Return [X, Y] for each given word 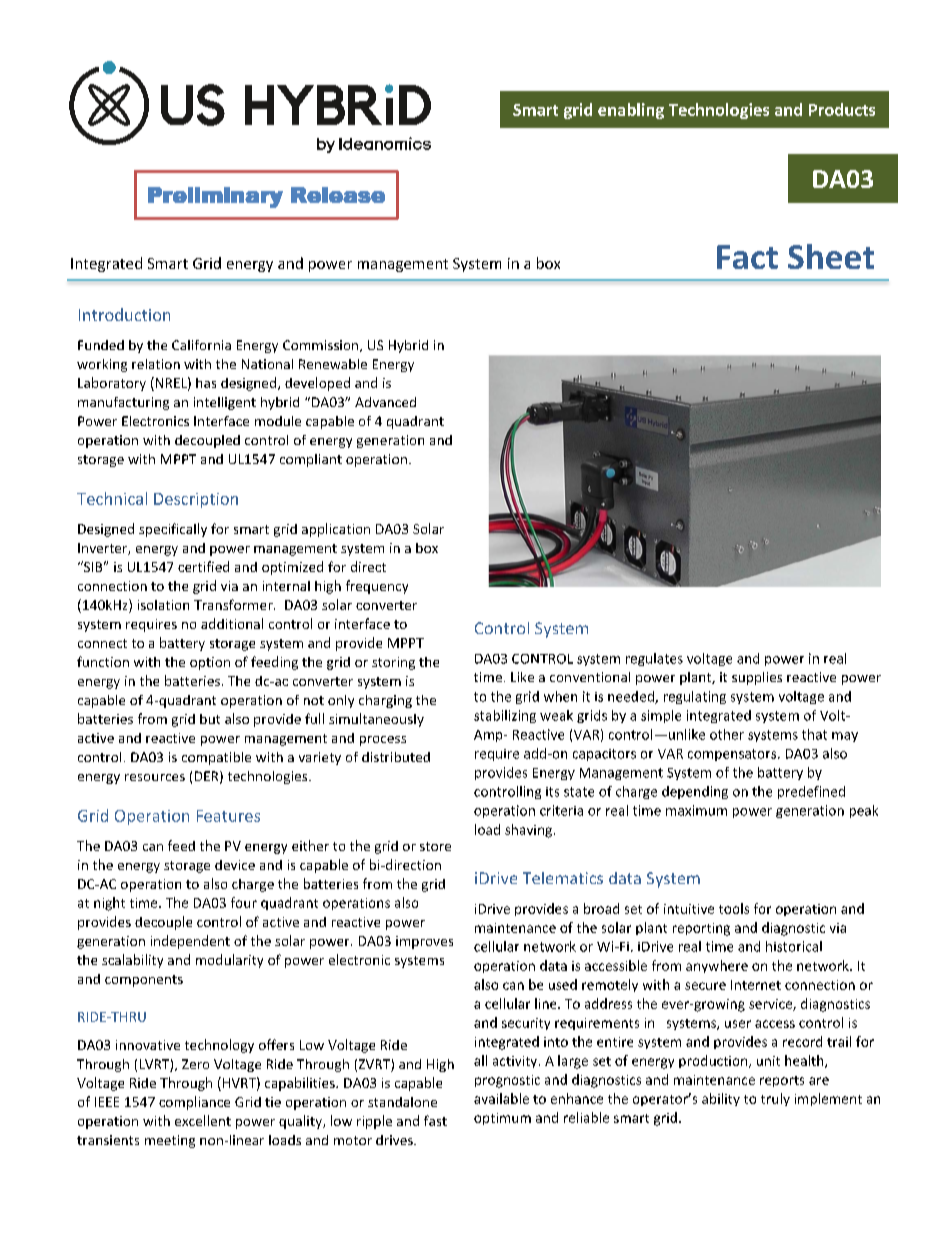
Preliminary [215, 197]
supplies [757, 678]
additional [232, 623]
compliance [194, 1103]
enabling [631, 111]
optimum [502, 1119]
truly [775, 1099]
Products [842, 109]
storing [393, 663]
